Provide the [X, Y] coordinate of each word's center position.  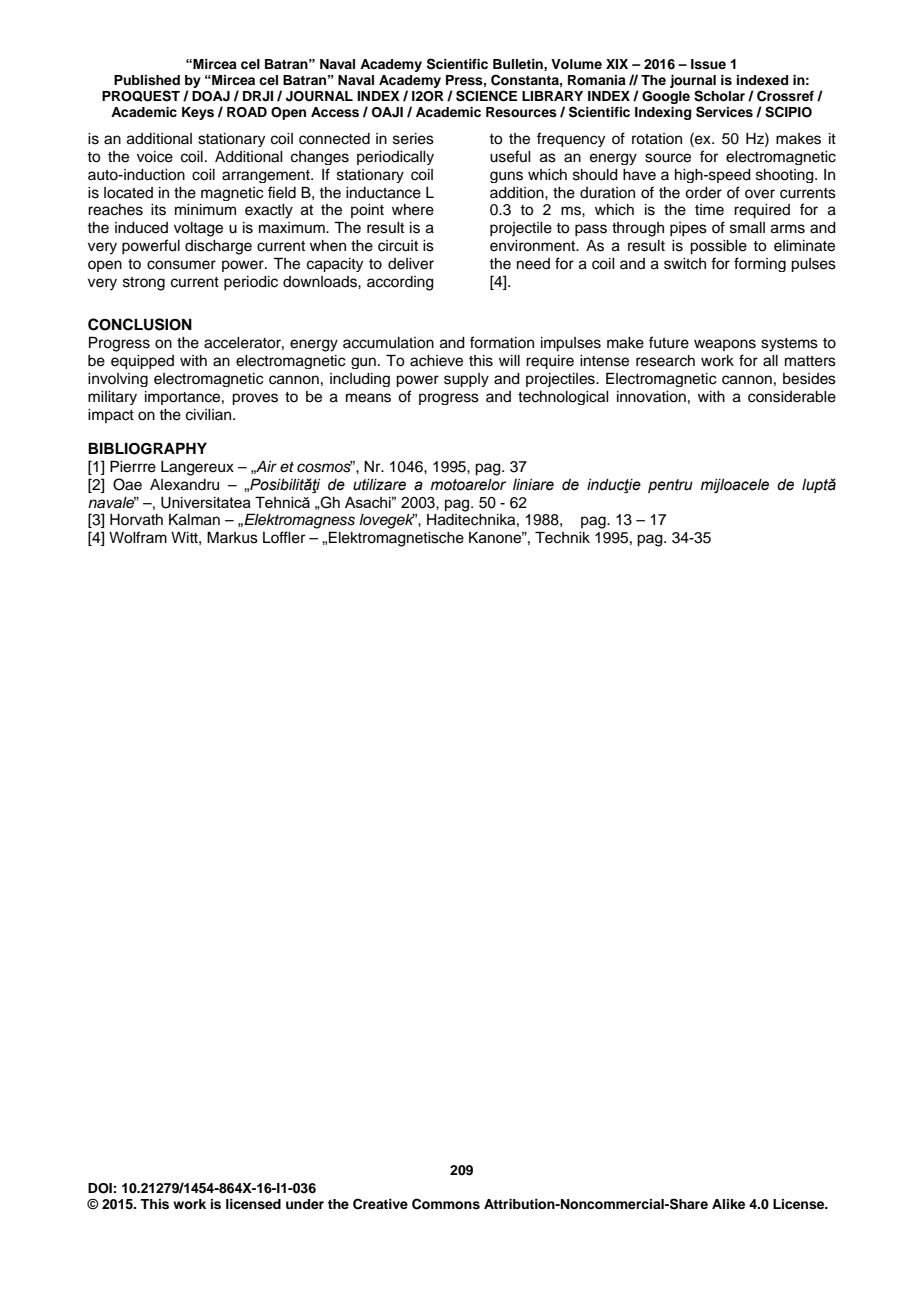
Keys [198, 113]
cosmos [325, 467]
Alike [728, 1204]
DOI [100, 1188]
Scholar [719, 96]
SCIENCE [486, 96]
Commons [446, 1204]
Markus [232, 537]
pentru [670, 486]
